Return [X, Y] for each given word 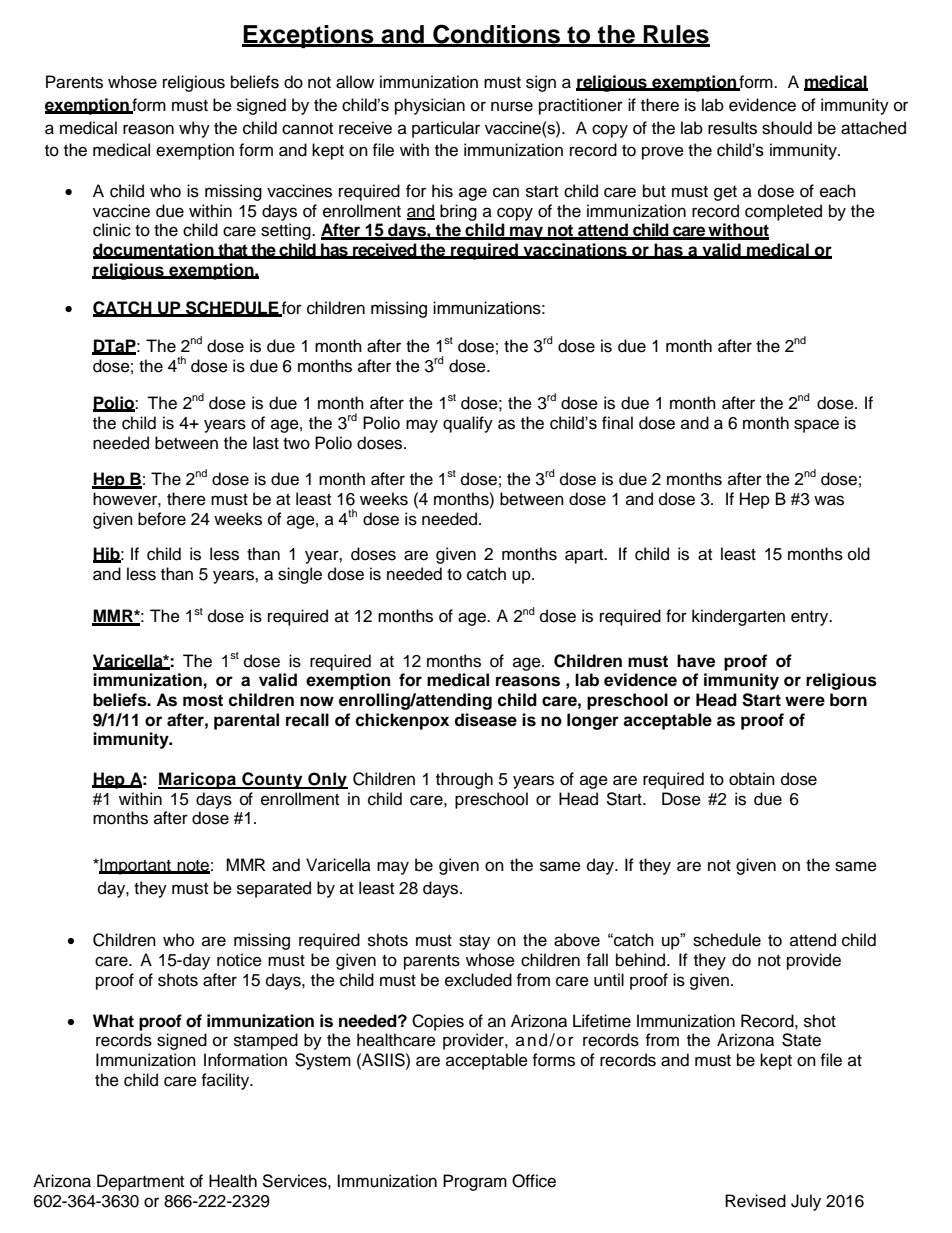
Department [140, 1182]
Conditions [496, 35]
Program [475, 1182]
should [787, 128]
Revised [755, 1201]
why [194, 129]
